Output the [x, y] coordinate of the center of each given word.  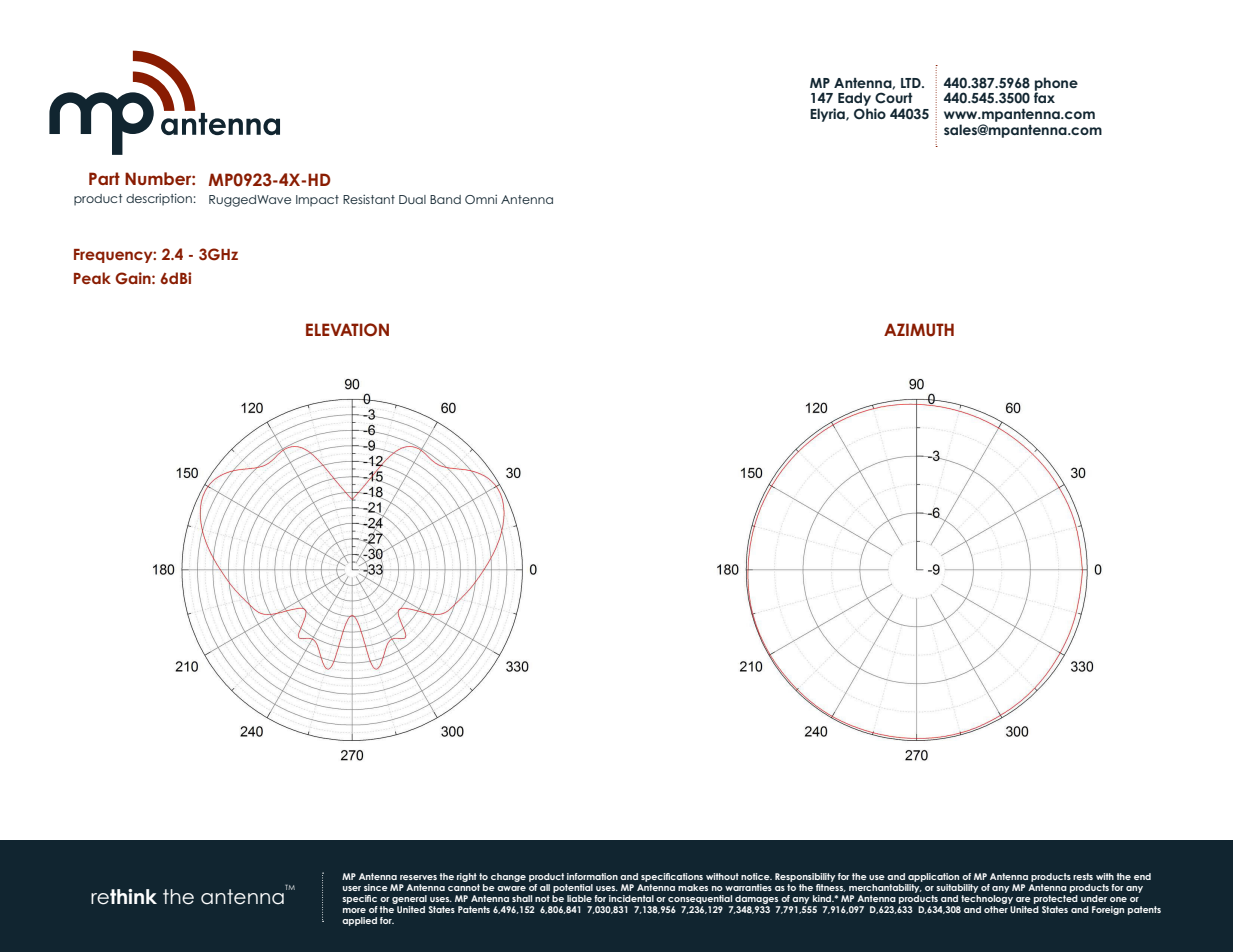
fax [1044, 96]
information [592, 876]
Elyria [828, 115]
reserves [418, 877]
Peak [92, 278]
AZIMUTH [919, 330]
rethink [124, 897]
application [933, 877]
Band [445, 199]
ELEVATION [347, 330]
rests [1083, 876]
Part [104, 178]
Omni [481, 199]
